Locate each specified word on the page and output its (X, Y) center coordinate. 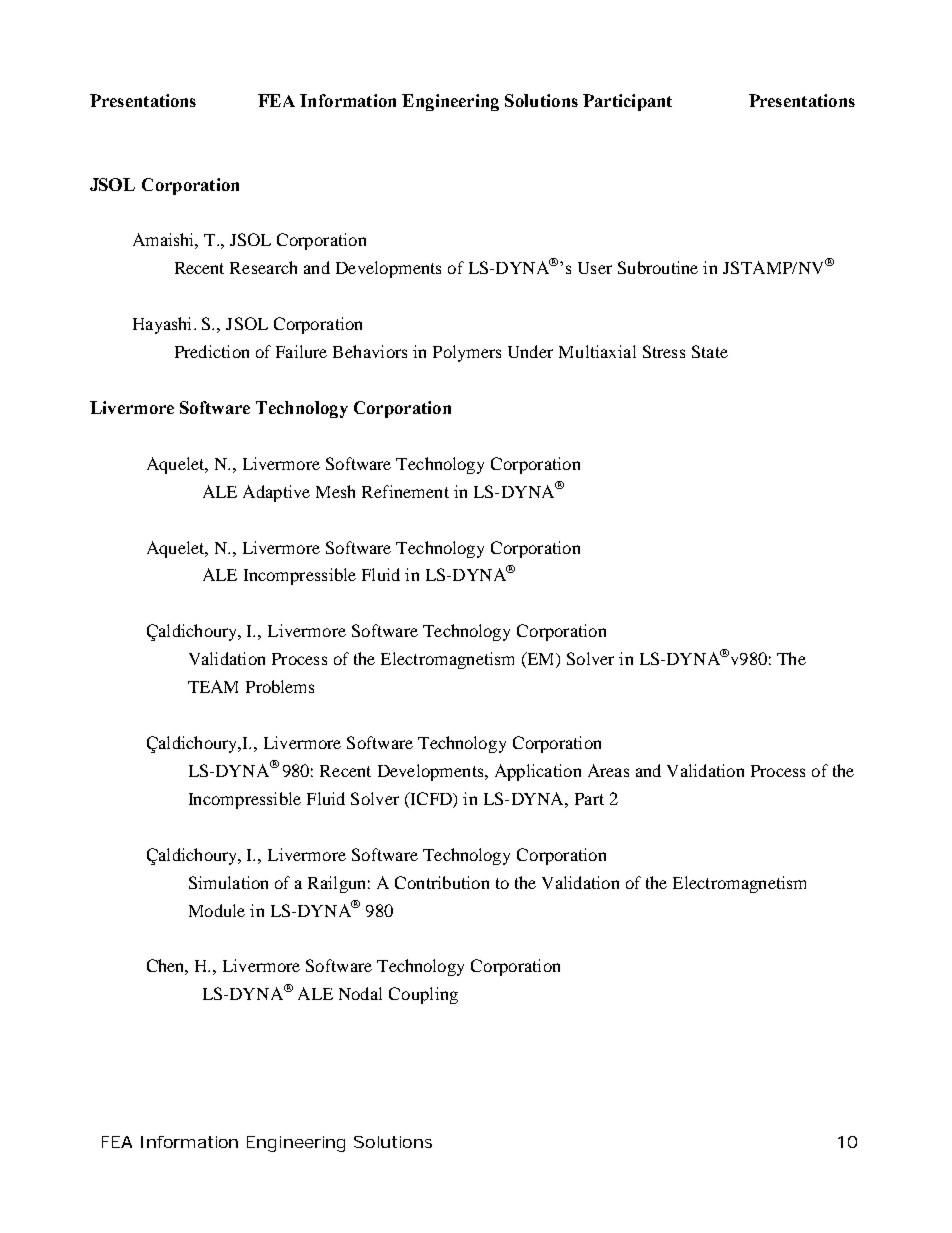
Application (538, 772)
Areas (608, 770)
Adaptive (276, 493)
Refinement (405, 491)
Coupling (423, 995)
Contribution (442, 882)
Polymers (467, 353)
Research (263, 267)
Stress (664, 351)
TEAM (213, 686)
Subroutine (658, 267)
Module (217, 910)
